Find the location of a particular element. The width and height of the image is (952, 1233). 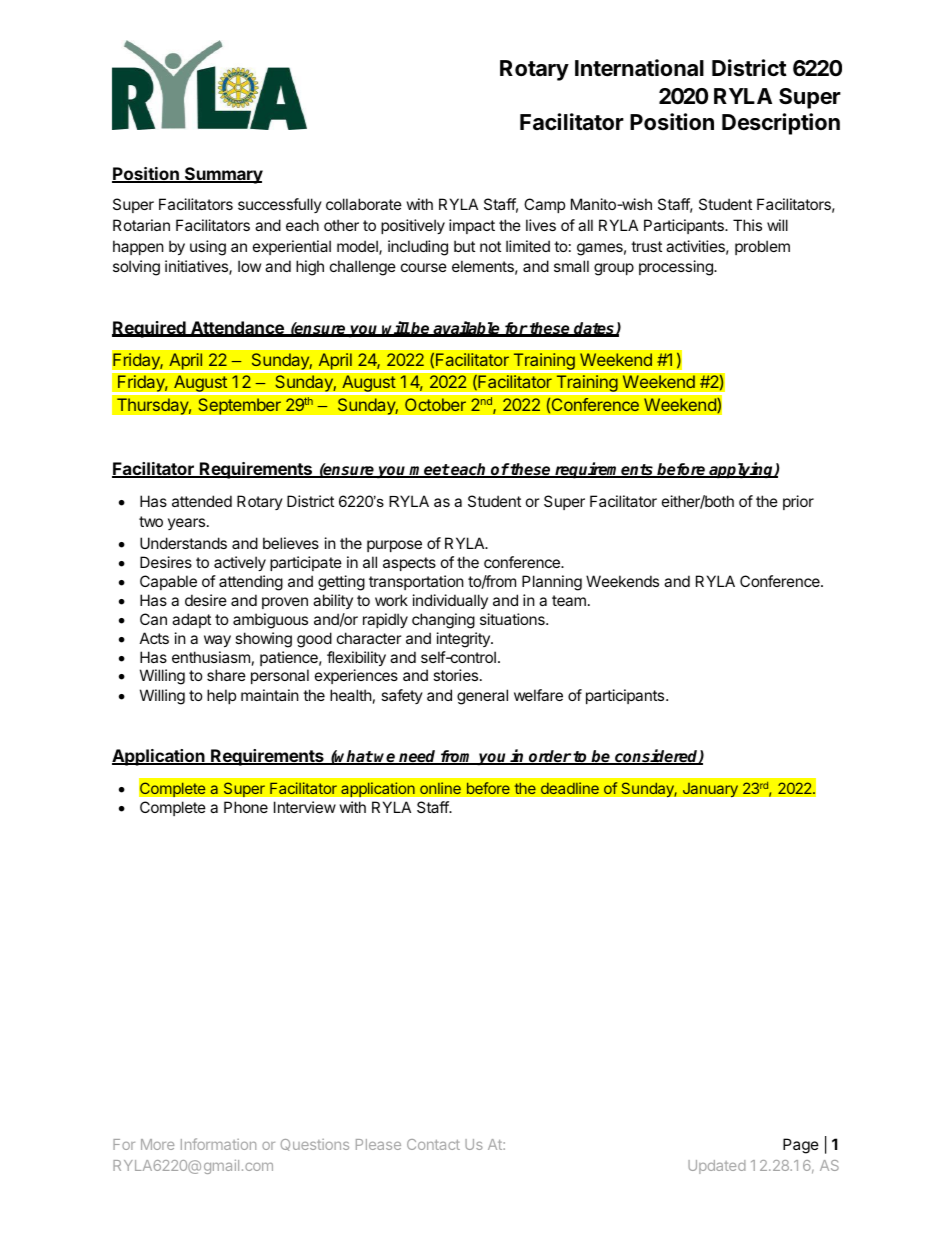

changing is located at coordinates (443, 621).
